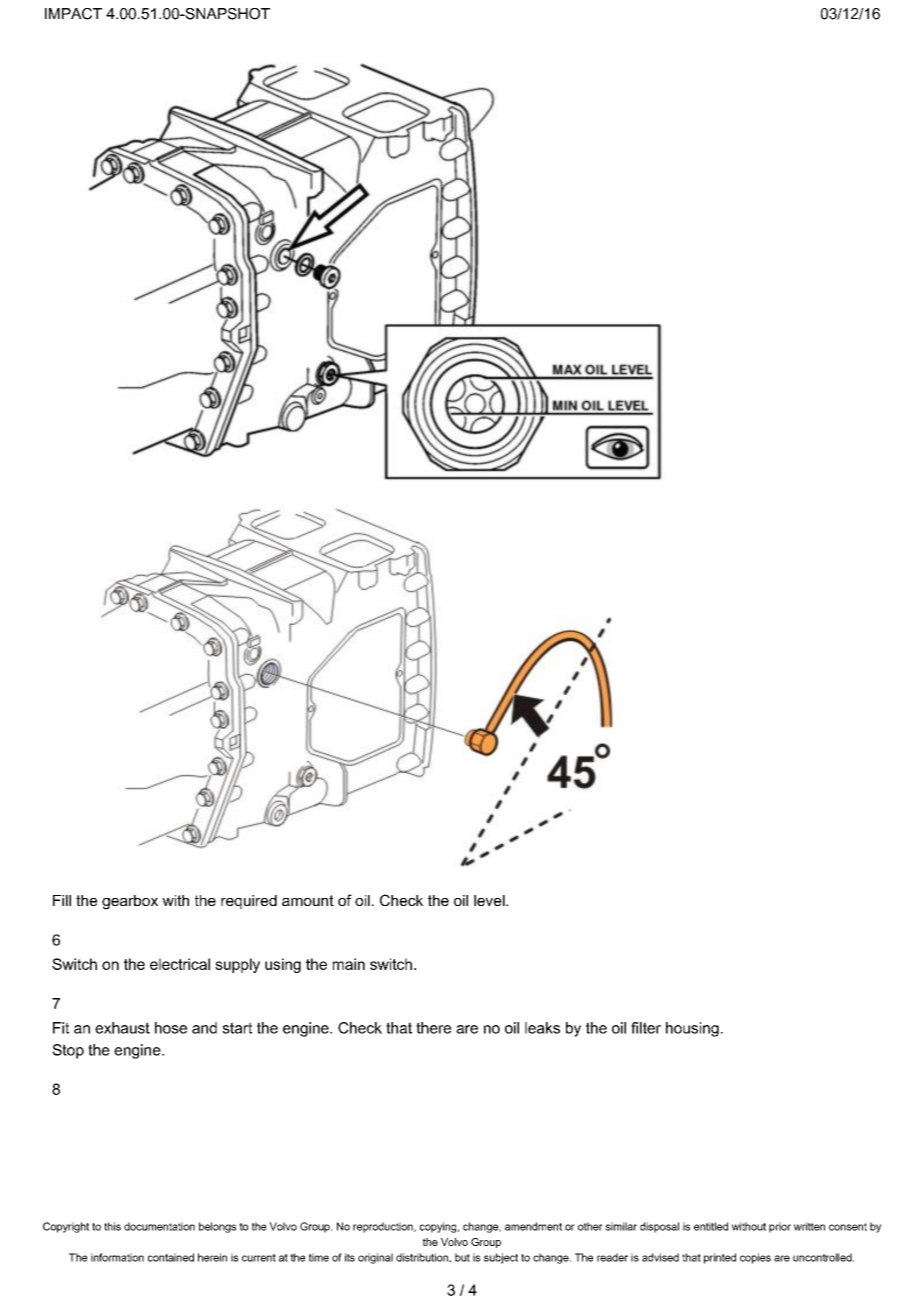  I want to click on IMPACT, so click(73, 14).
